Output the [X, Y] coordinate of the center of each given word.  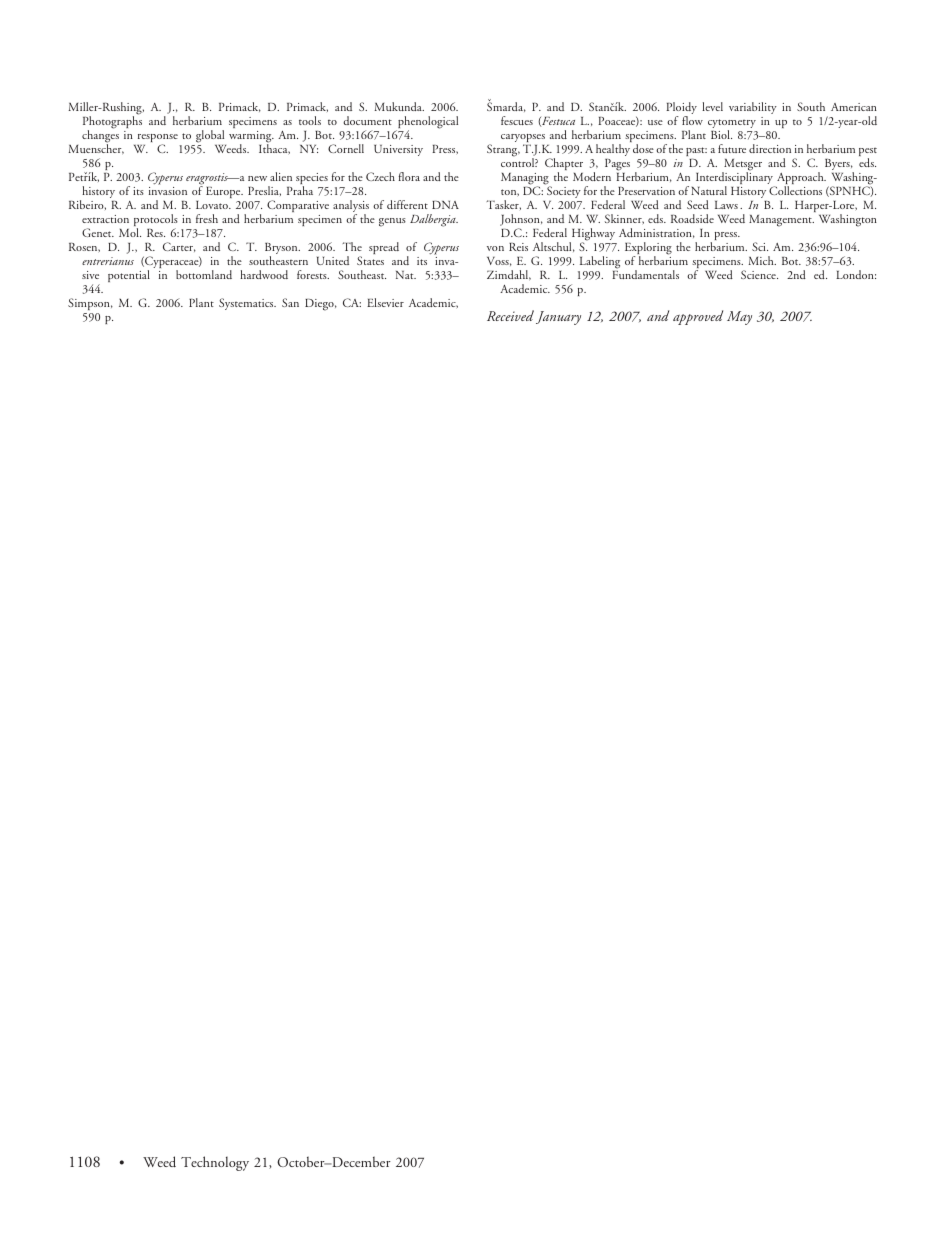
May [739, 318]
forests [313, 274]
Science [759, 274]
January [558, 318]
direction [770, 148]
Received [510, 315]
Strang [503, 150]
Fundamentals [645, 273]
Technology [215, 1163]
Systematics [247, 304]
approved [698, 317]
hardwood [264, 274]
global [210, 136]
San [290, 302]
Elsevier [385, 302]
